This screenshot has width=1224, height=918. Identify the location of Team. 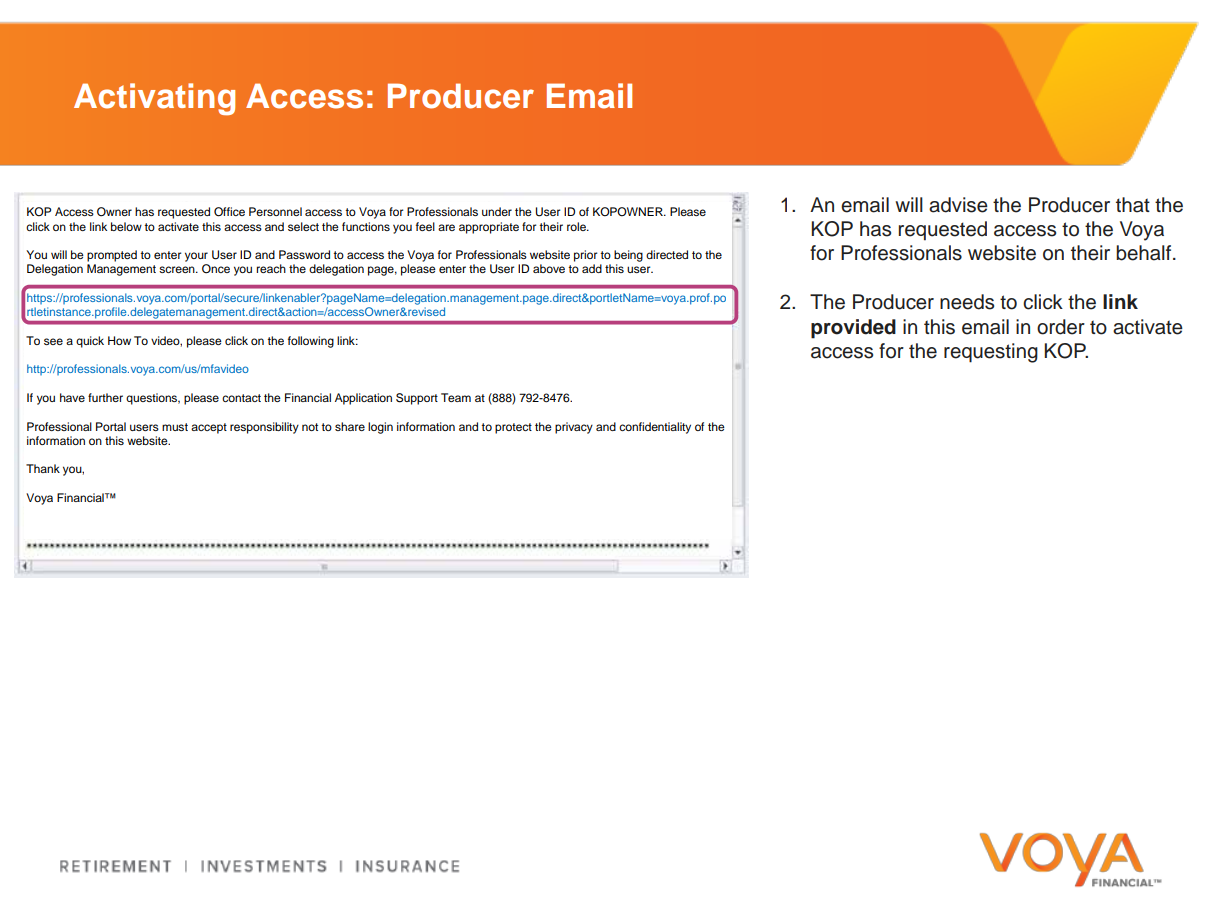
(456, 397).
